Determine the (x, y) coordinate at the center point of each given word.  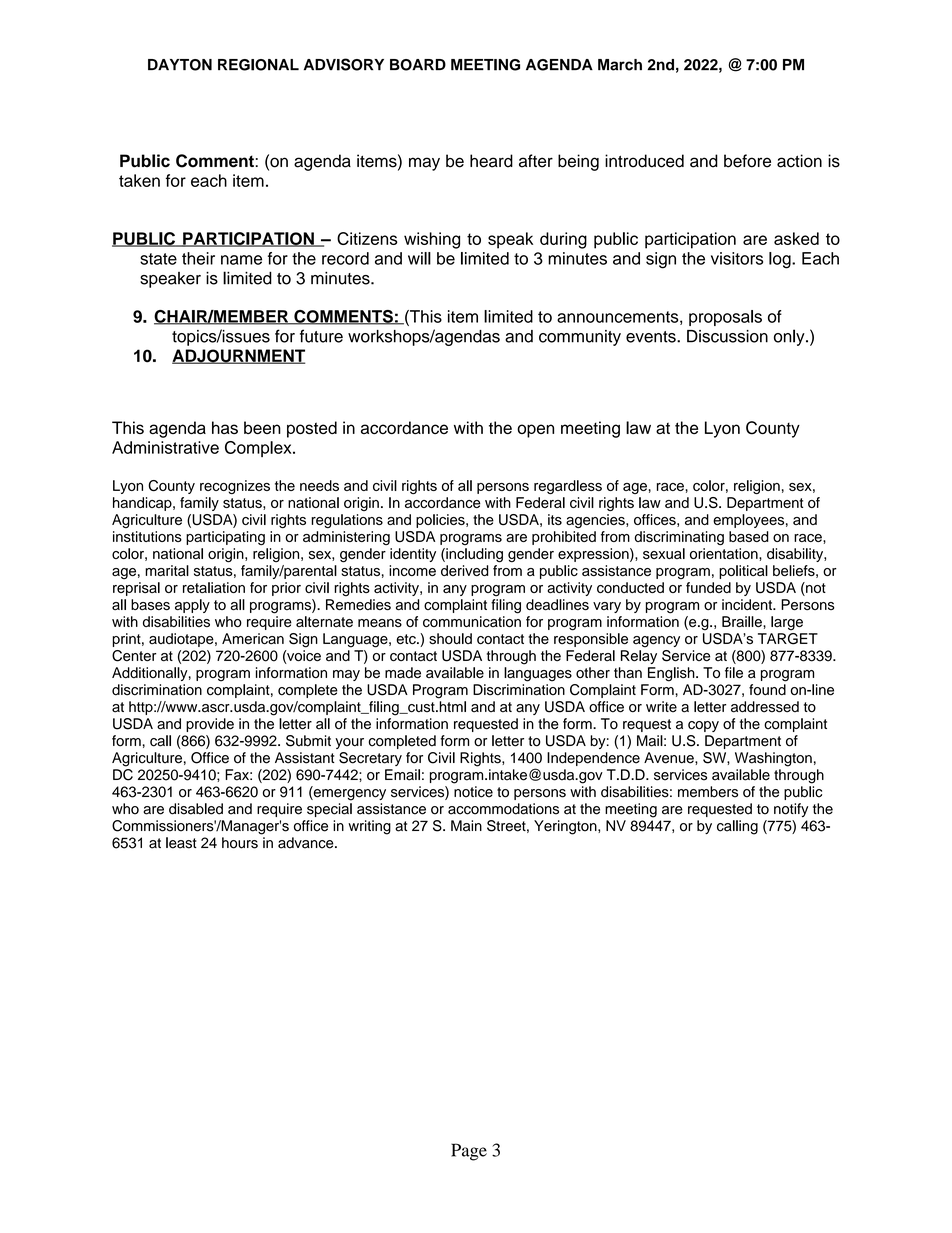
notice (473, 792)
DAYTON (180, 65)
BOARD (418, 65)
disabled (196, 809)
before (747, 161)
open (535, 431)
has (225, 427)
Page (469, 1152)
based (749, 536)
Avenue (670, 758)
